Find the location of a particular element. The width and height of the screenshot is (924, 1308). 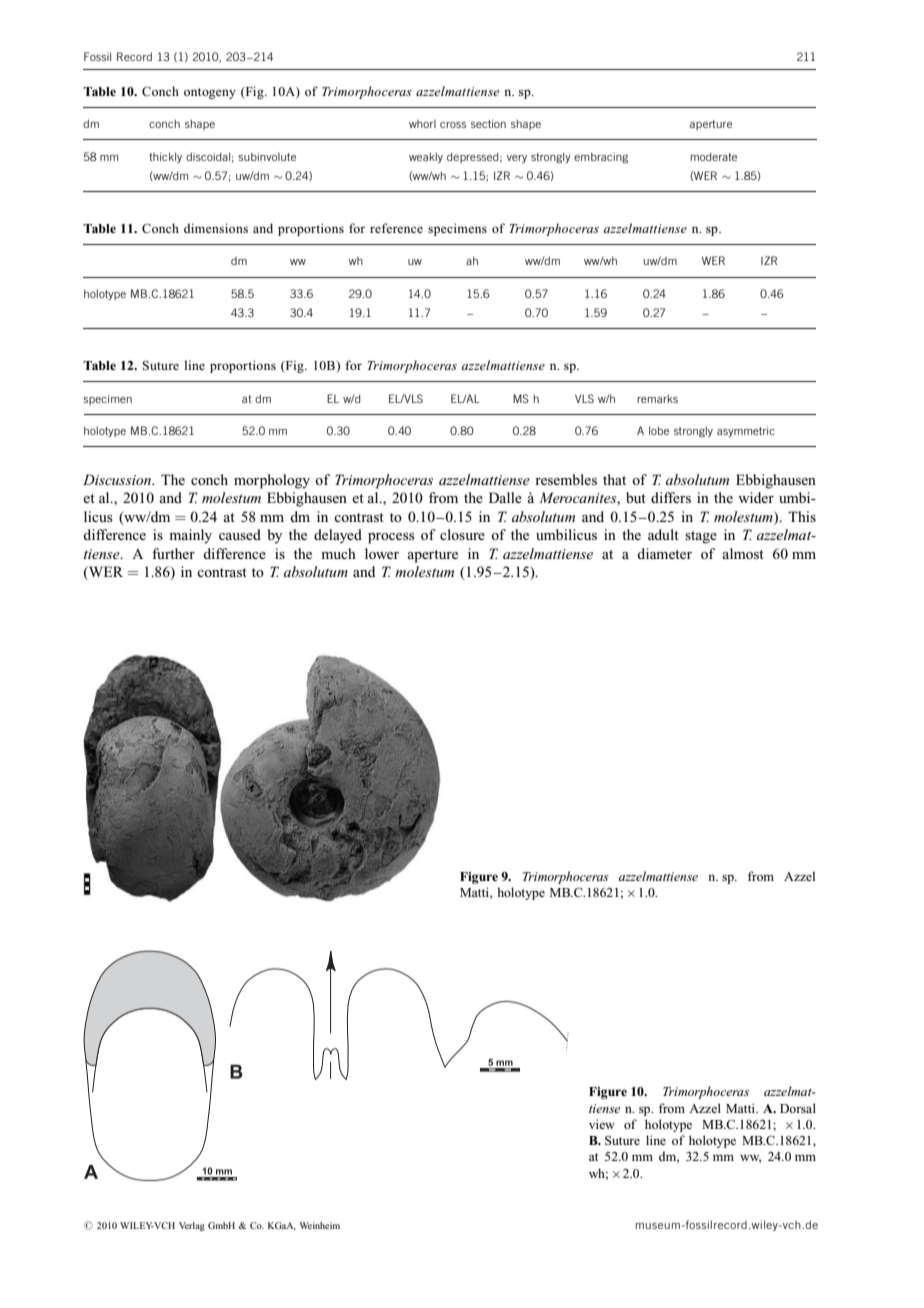

Weinheim is located at coordinates (320, 1225).
